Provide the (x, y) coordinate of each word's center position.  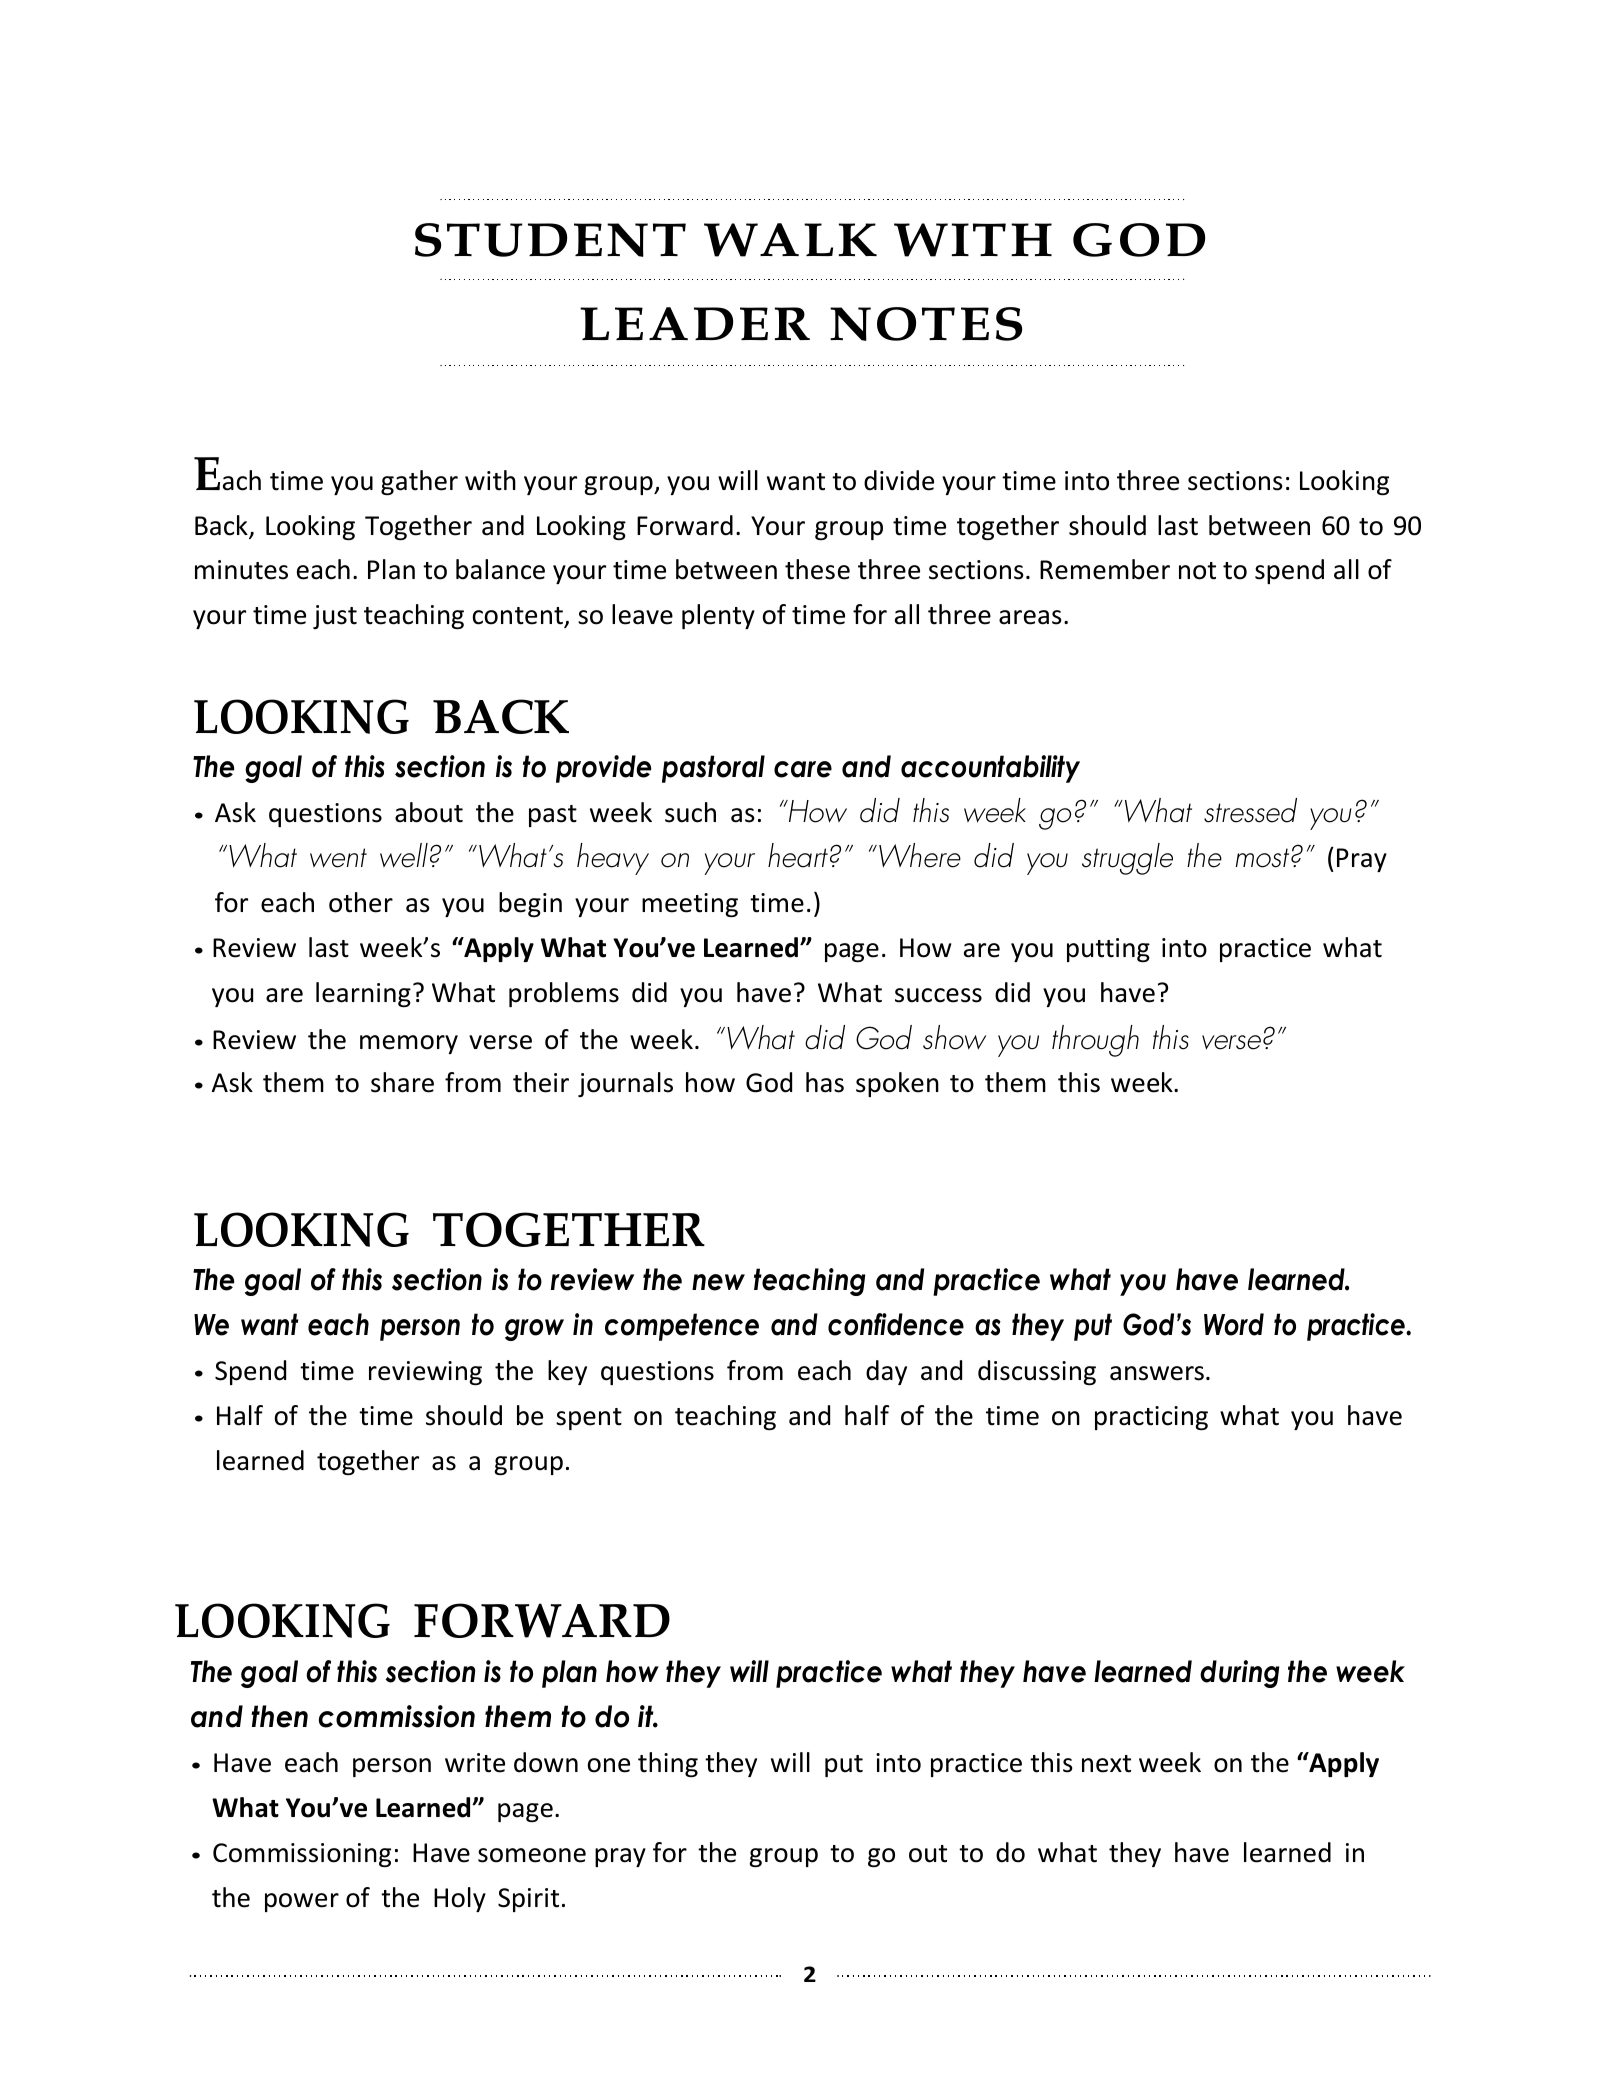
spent (589, 1419)
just (335, 617)
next (1106, 1764)
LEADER (695, 323)
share (402, 1082)
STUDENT (550, 240)
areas (1030, 617)
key (567, 1372)
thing (668, 1764)
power (302, 1902)
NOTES (926, 324)
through (1095, 1041)
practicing (1151, 1418)
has (825, 1082)
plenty (718, 616)
